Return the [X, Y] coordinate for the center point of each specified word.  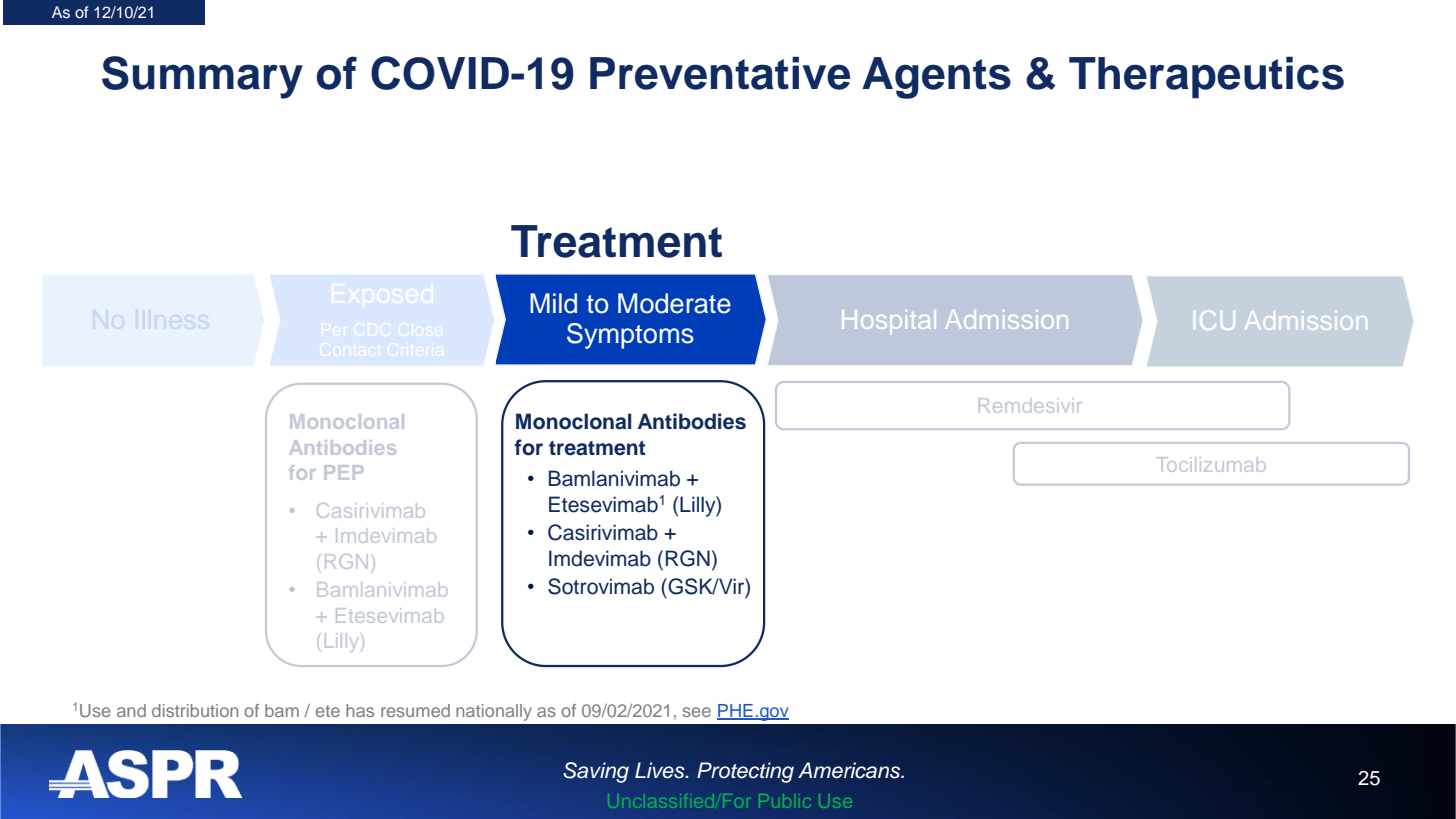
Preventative [720, 73]
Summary [202, 77]
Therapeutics [1206, 77]
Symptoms [630, 336]
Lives [661, 770]
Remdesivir [1030, 405]
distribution [195, 710]
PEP [344, 472]
